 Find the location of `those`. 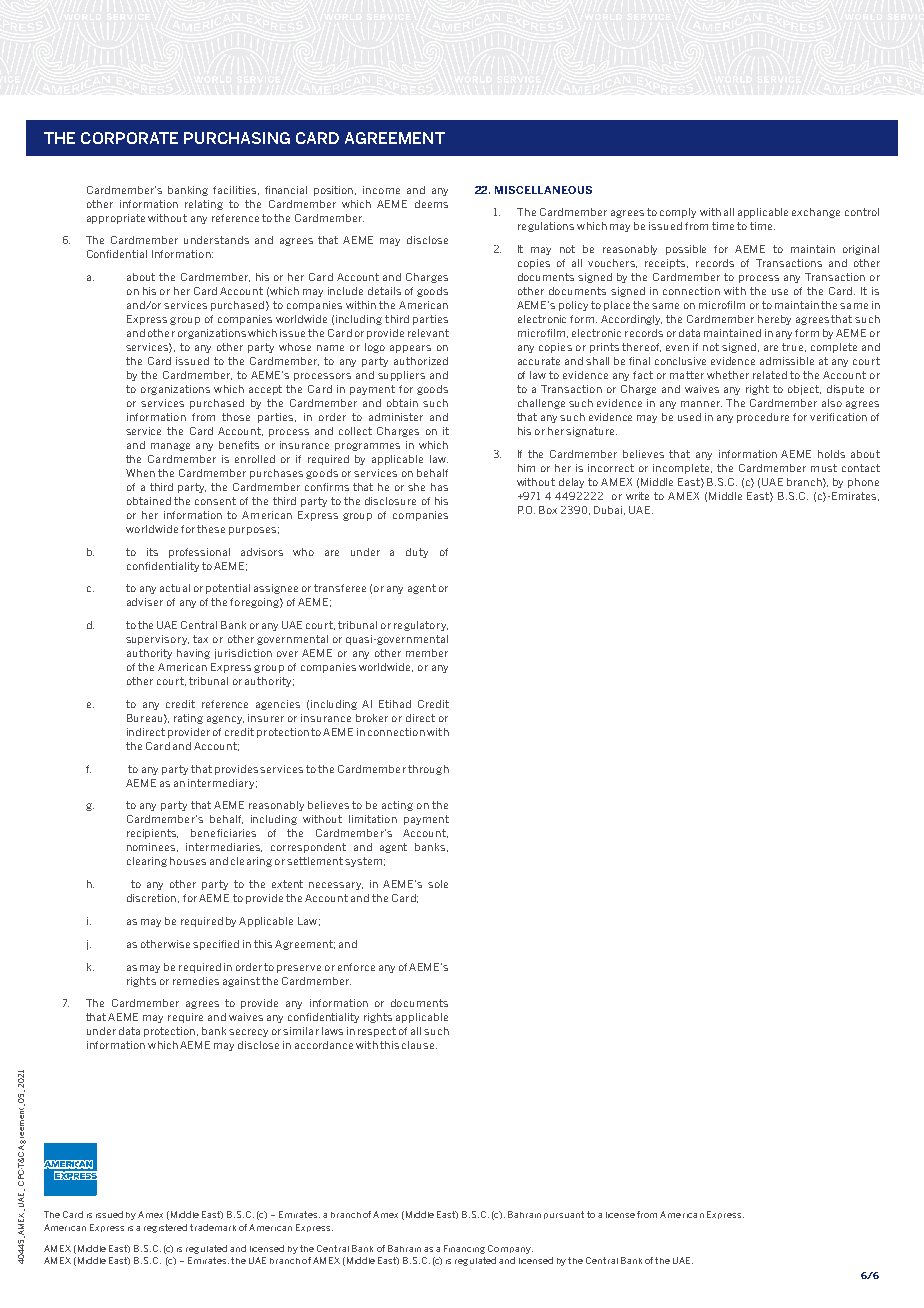

those is located at coordinates (236, 417).
